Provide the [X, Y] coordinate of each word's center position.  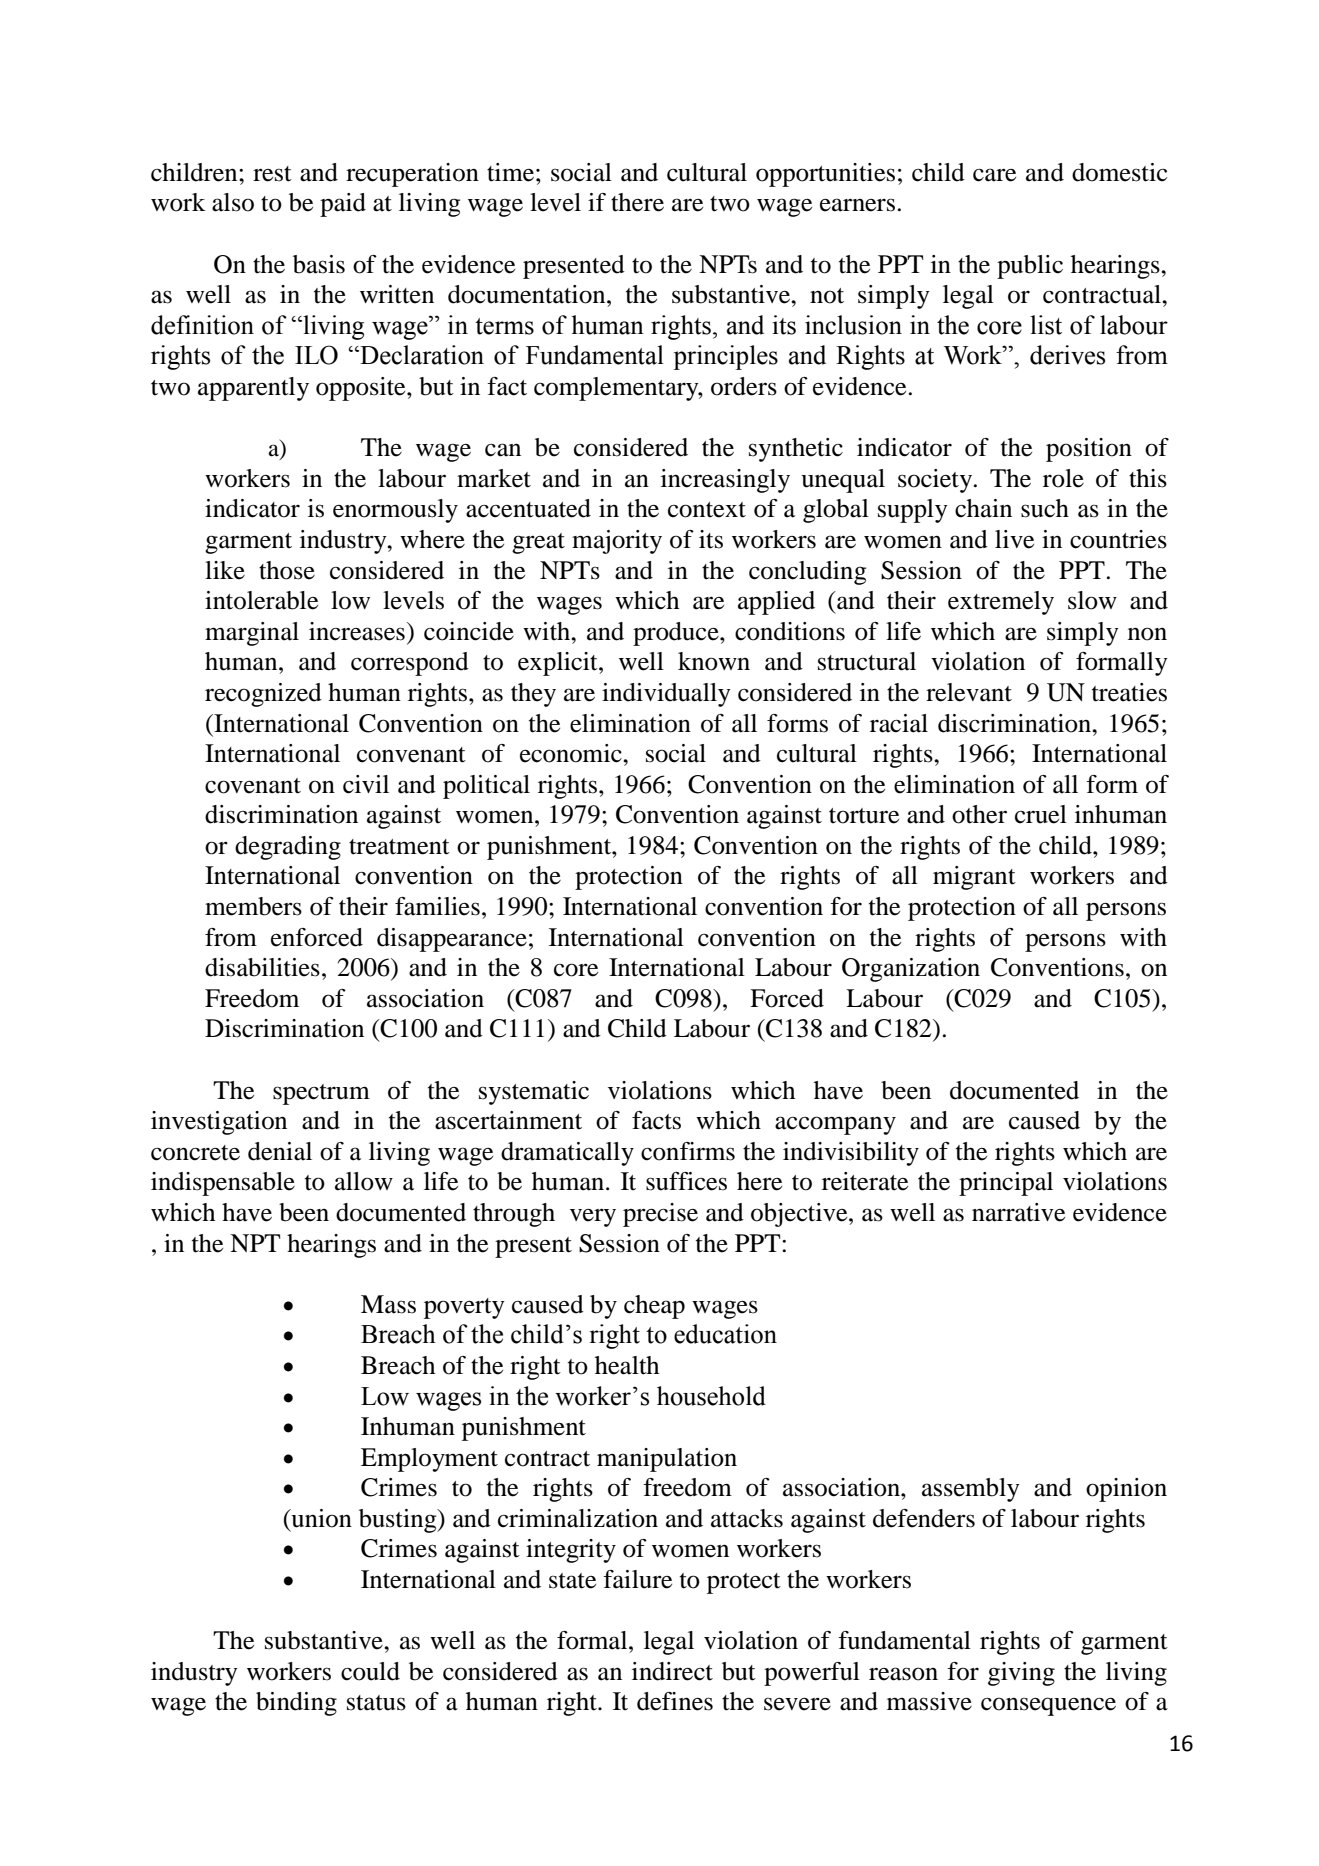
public [1030, 267]
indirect [672, 1671]
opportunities [825, 175]
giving [1021, 1674]
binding [296, 1704]
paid [343, 205]
